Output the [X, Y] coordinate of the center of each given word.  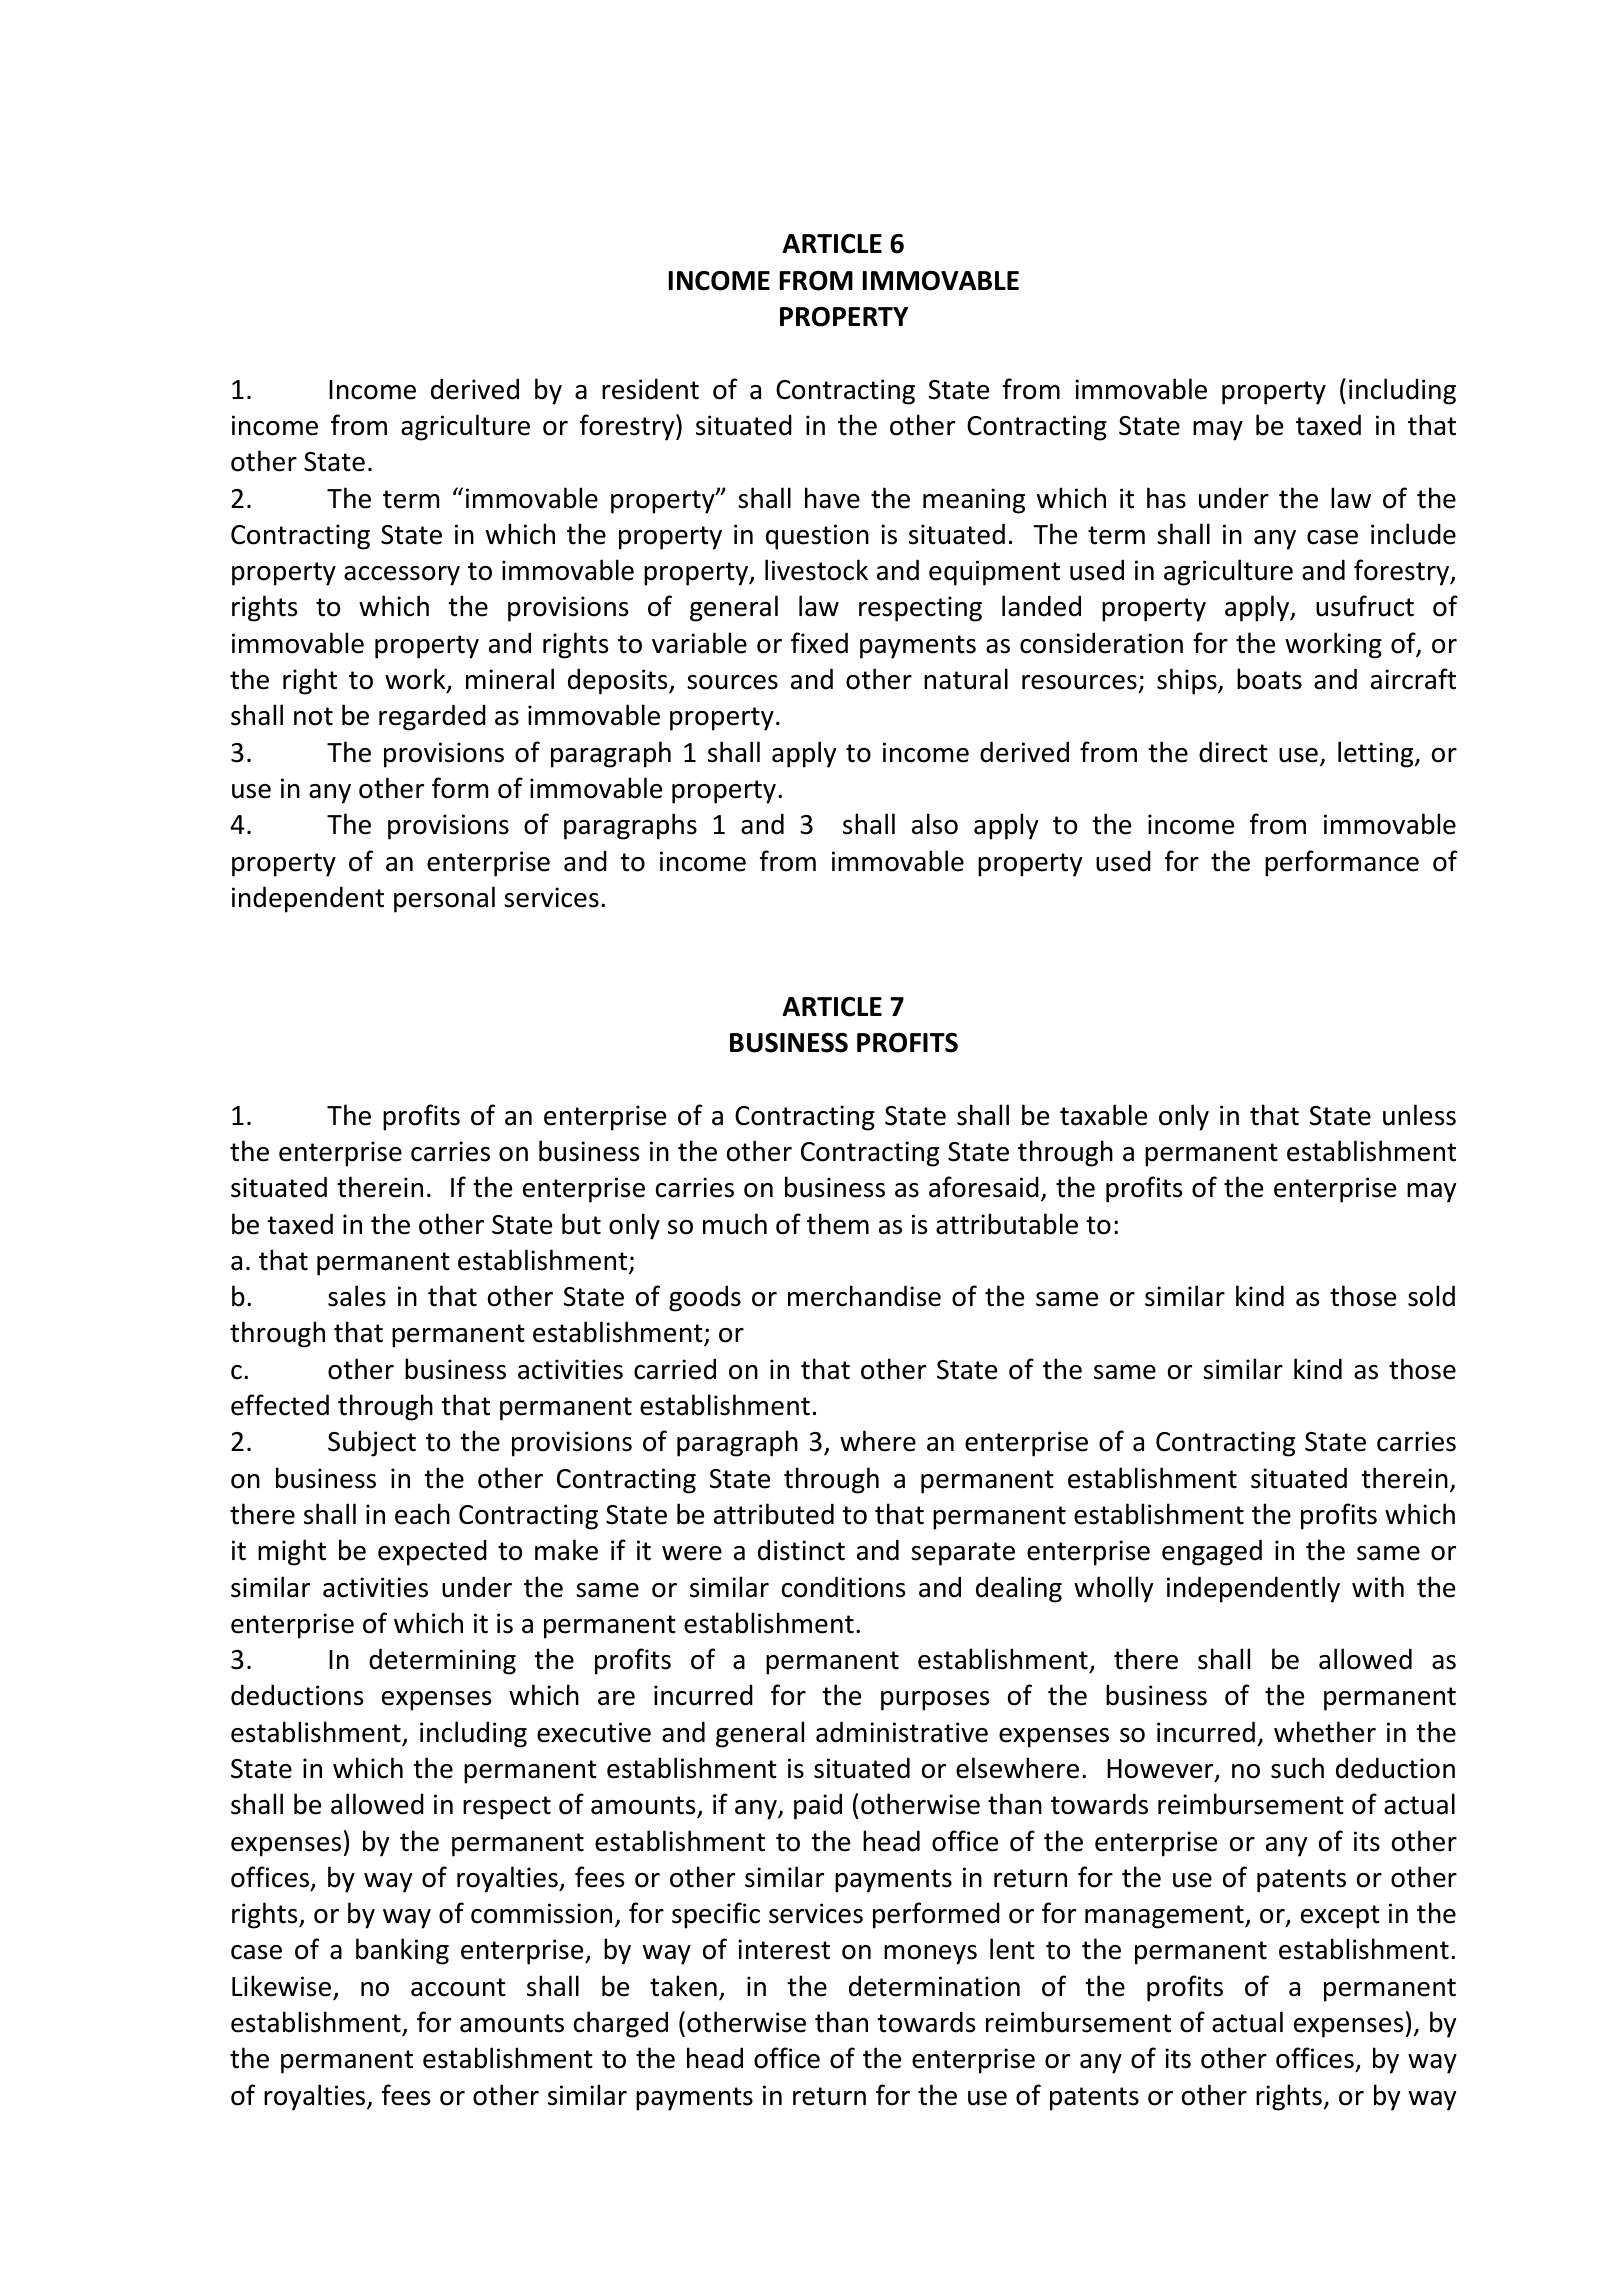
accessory [402, 576]
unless [1419, 1115]
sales [357, 1296]
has [1166, 498]
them [838, 1224]
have [832, 498]
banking [402, 1951]
